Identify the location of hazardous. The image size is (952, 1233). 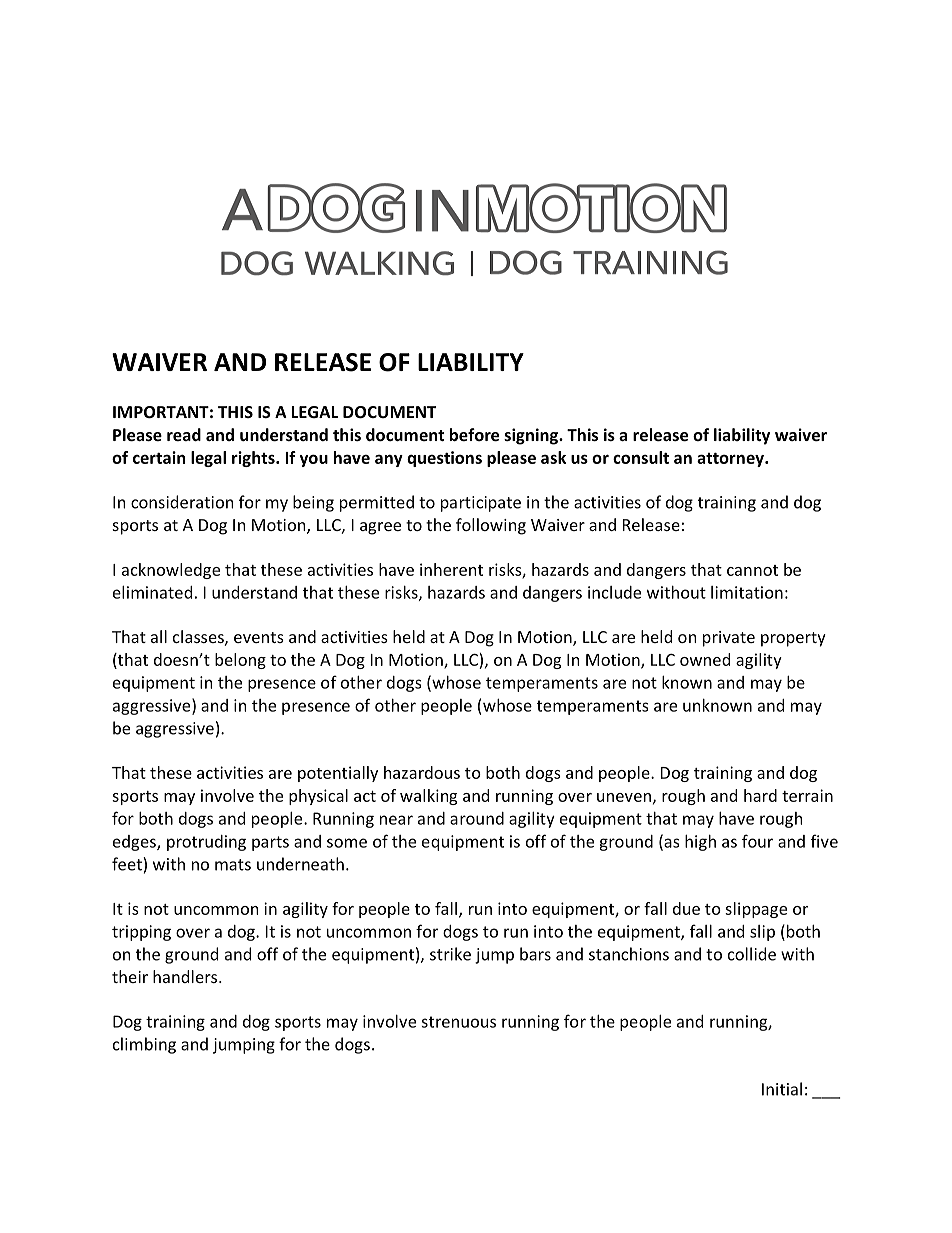
(422, 772).
